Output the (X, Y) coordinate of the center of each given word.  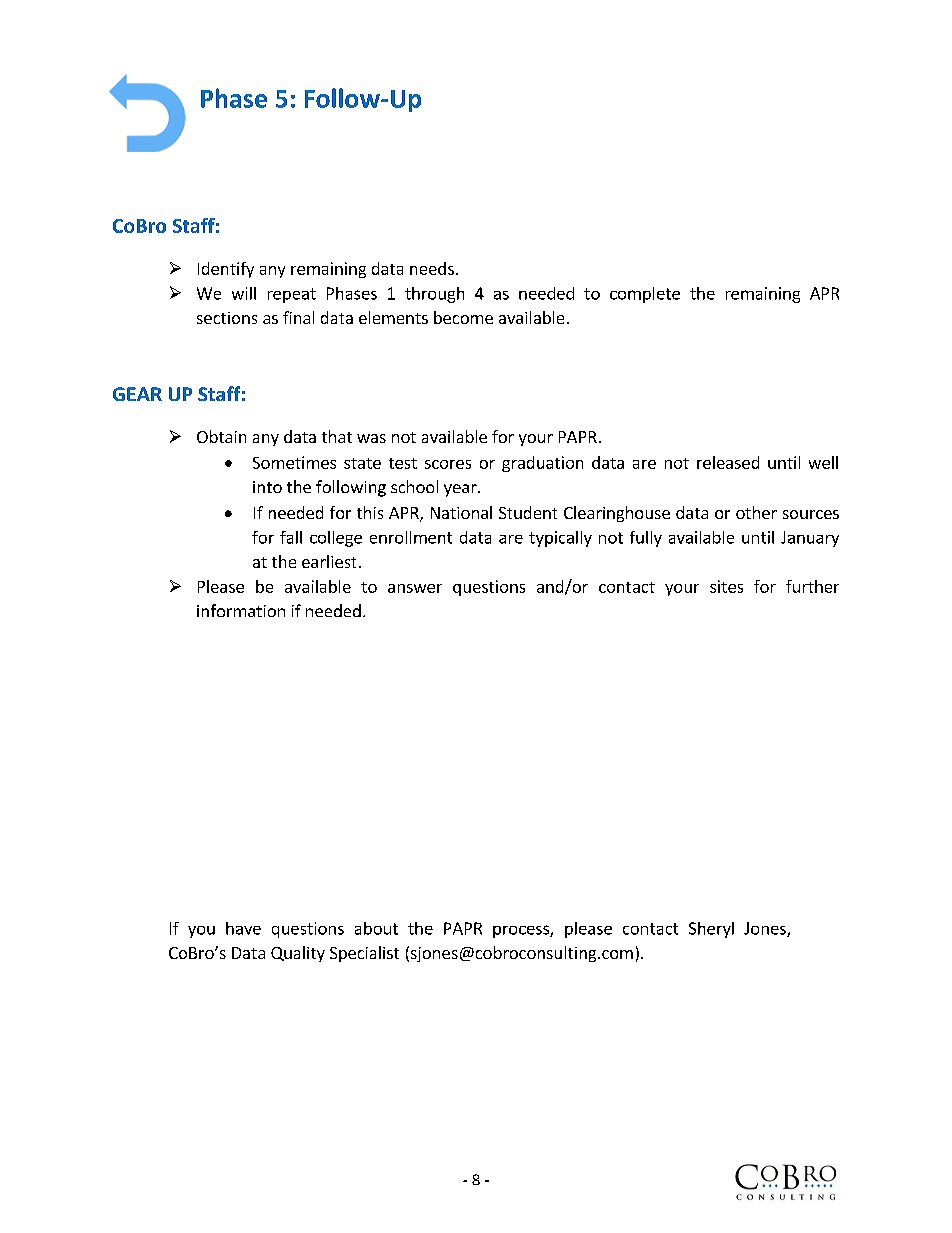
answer (415, 588)
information (241, 610)
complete (645, 295)
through (434, 295)
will (244, 293)
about (376, 928)
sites (726, 586)
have (243, 928)
